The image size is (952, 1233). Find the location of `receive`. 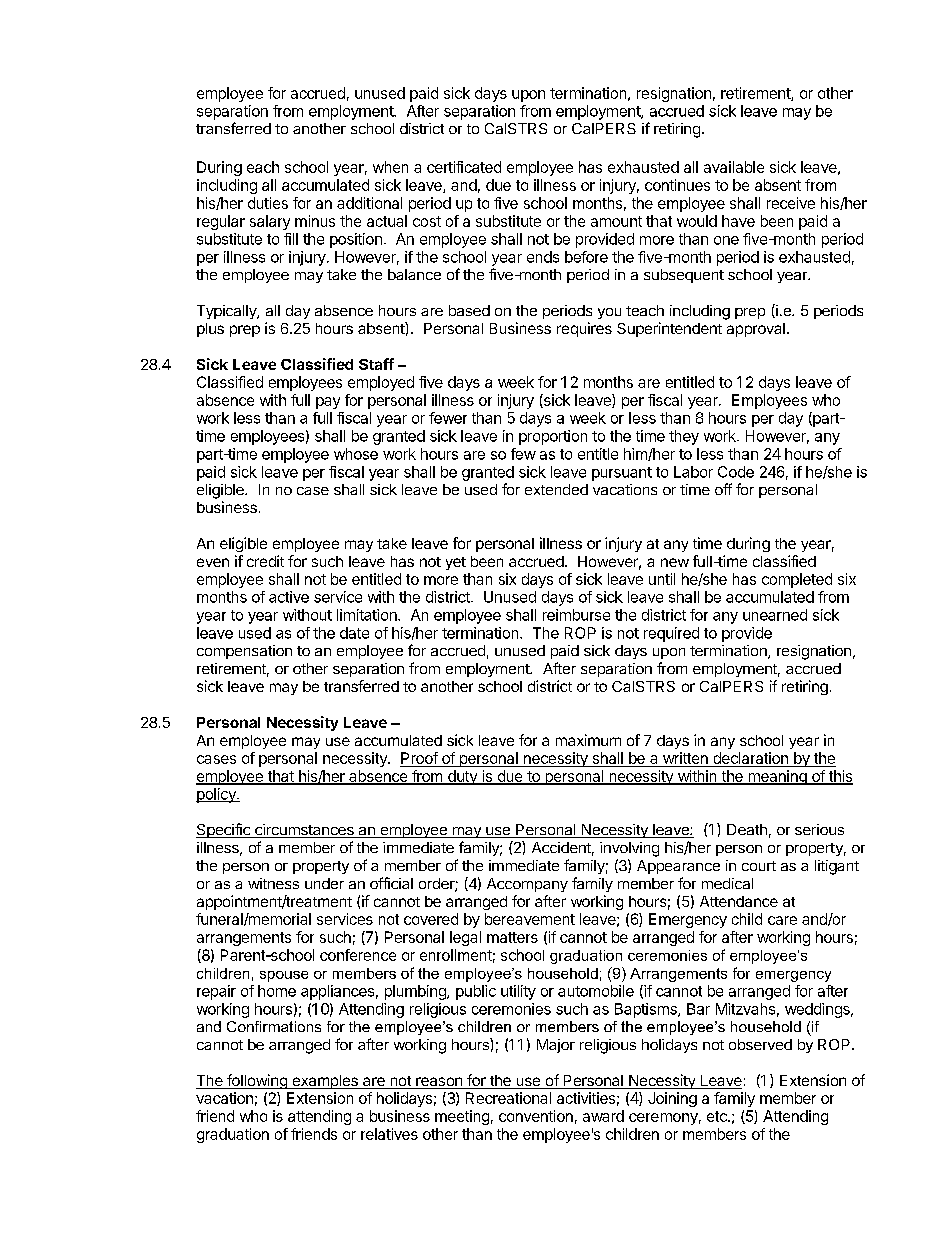

receive is located at coordinates (791, 203).
